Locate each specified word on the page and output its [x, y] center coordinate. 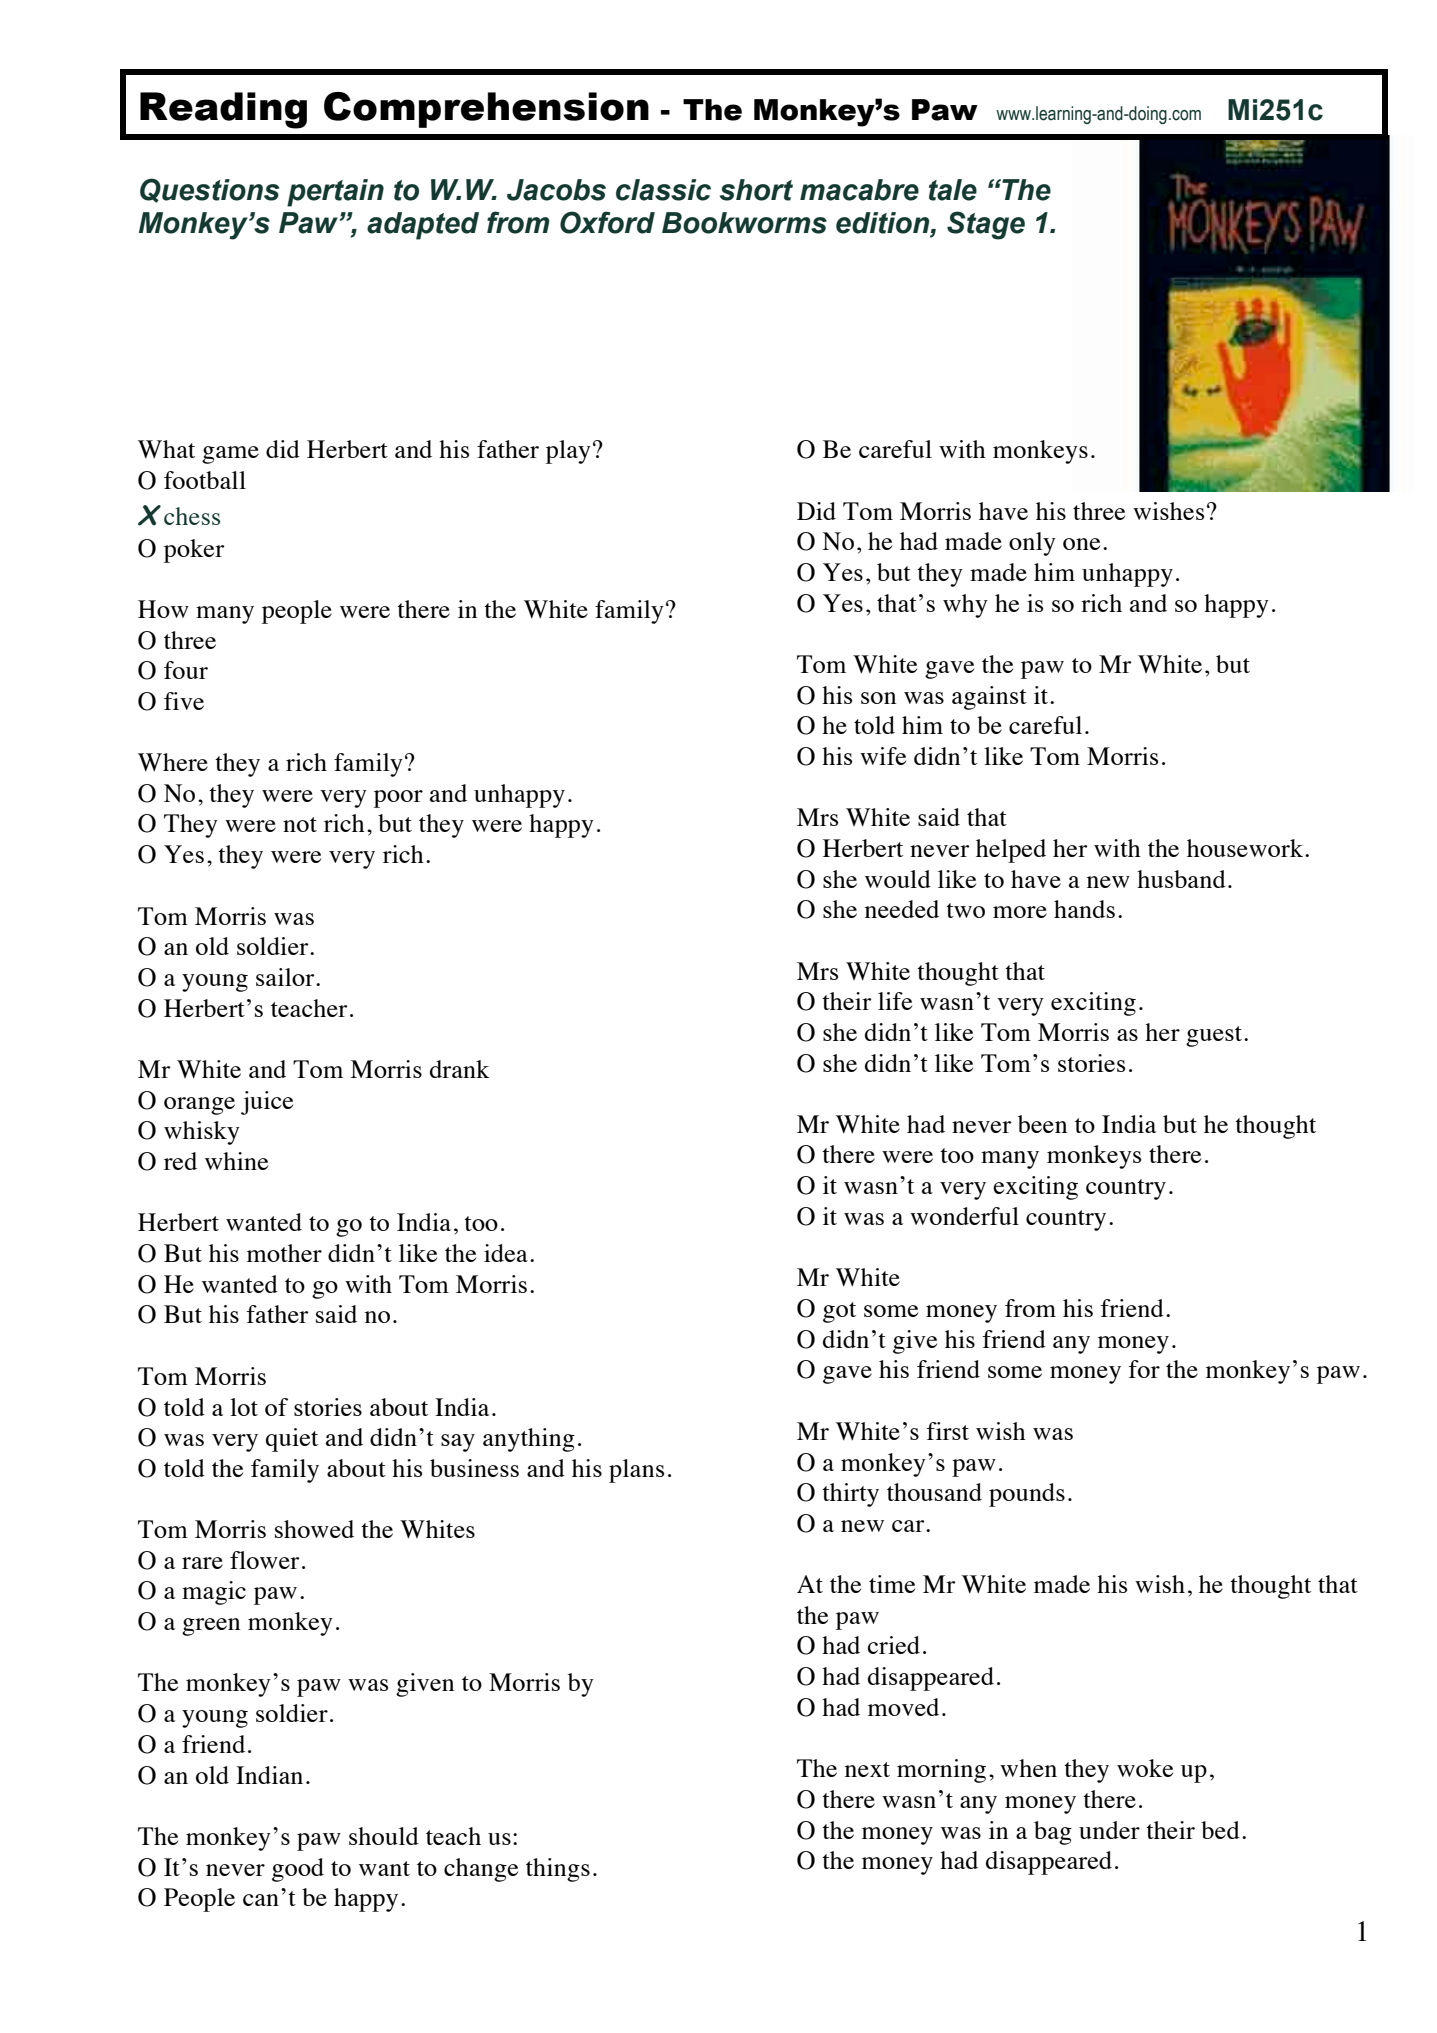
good [298, 1870]
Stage [986, 225]
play [568, 452]
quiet [292, 1440]
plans [636, 1471]
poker [194, 551]
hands [1084, 909]
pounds [1027, 1495]
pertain [335, 193]
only [1032, 544]
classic [663, 190]
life [895, 1001]
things [558, 1870]
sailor [286, 977]
